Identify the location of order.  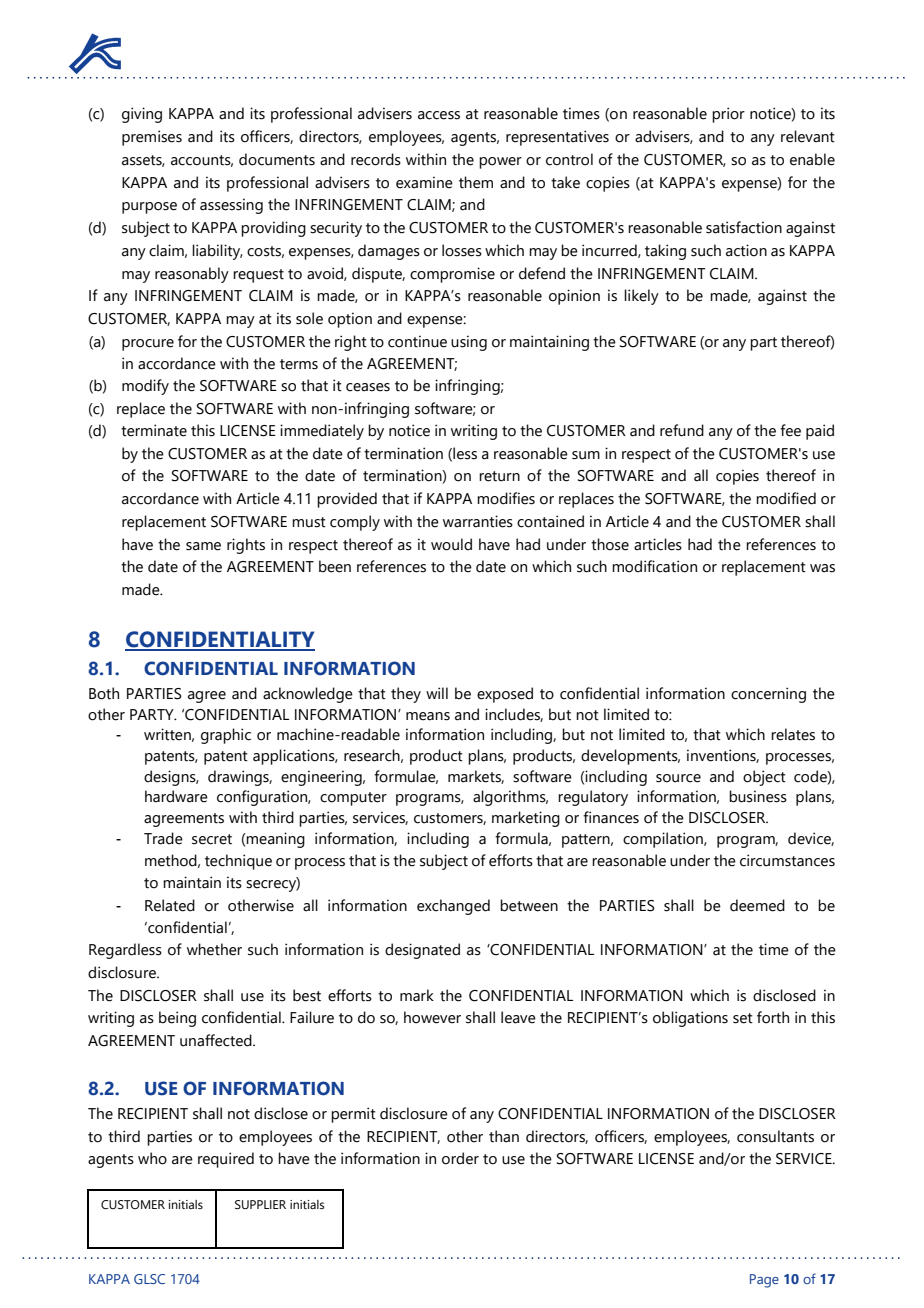
(460, 1158).
